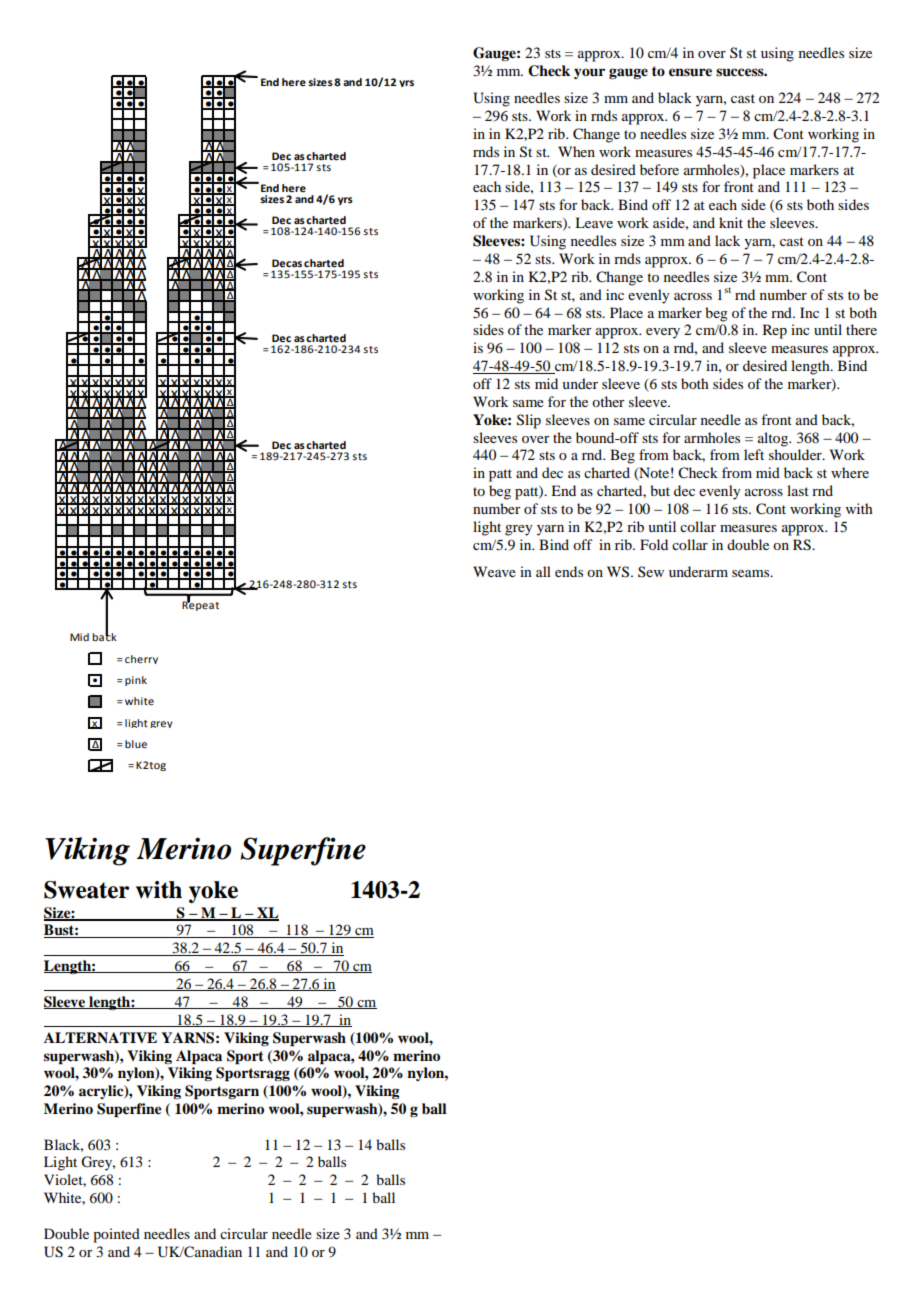  What do you see at coordinates (136, 681) in the document?
I see `pink` at bounding box center [136, 681].
